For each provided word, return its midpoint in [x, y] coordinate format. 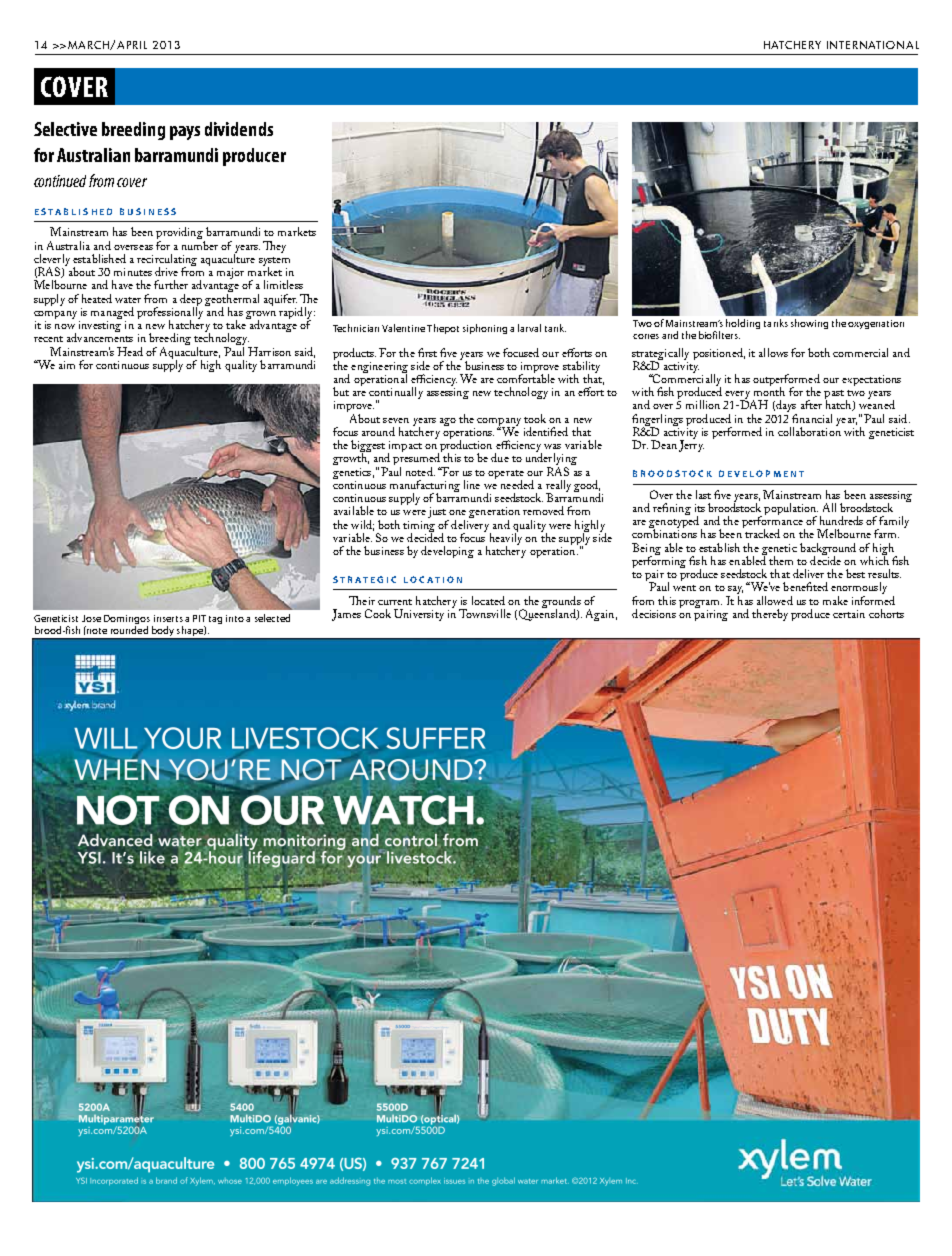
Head [130, 351]
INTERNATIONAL [873, 45]
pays [185, 133]
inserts [168, 618]
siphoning [485, 329]
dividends [239, 129]
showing [809, 324]
